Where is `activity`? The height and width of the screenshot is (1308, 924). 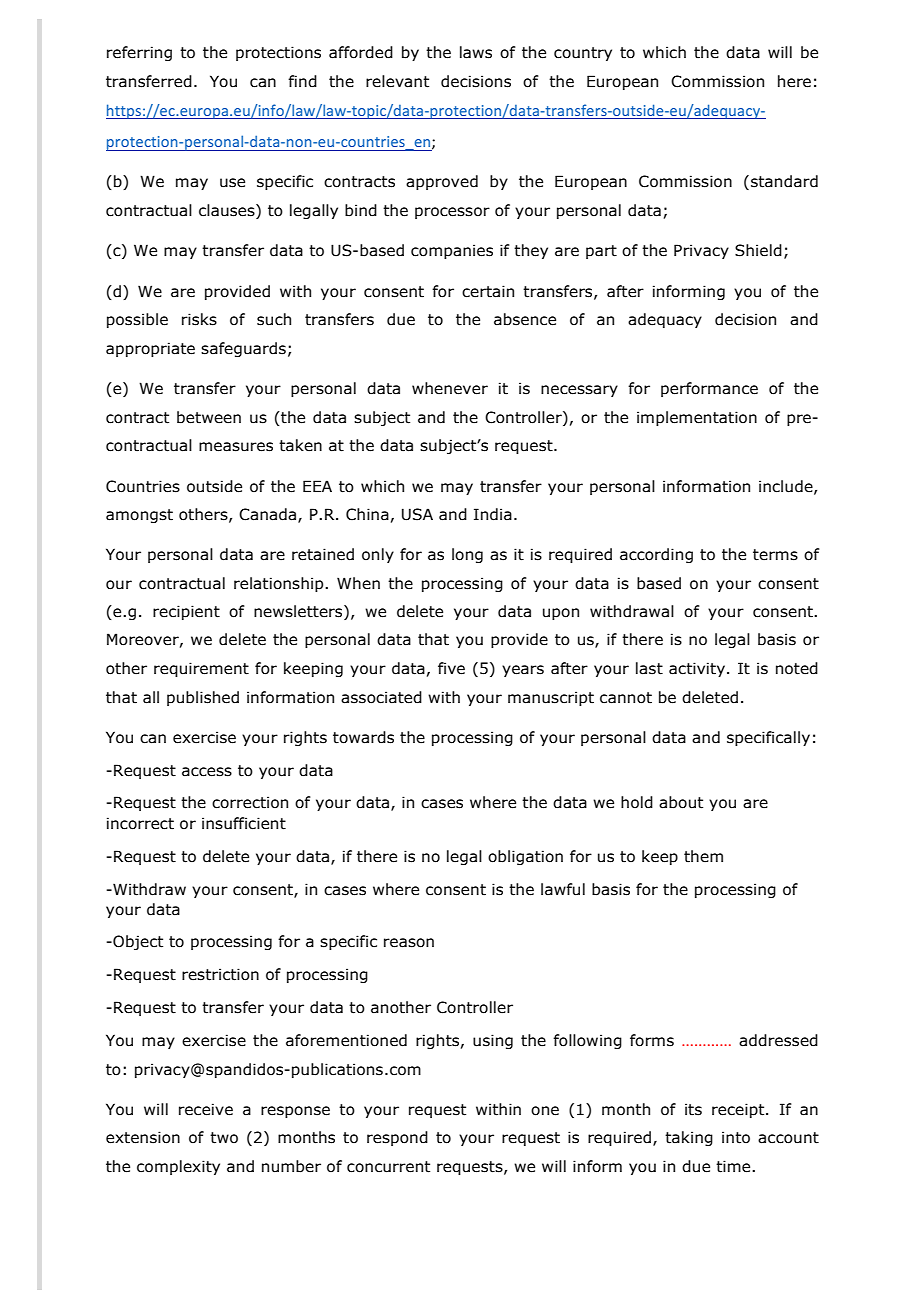
activity is located at coordinates (697, 669).
